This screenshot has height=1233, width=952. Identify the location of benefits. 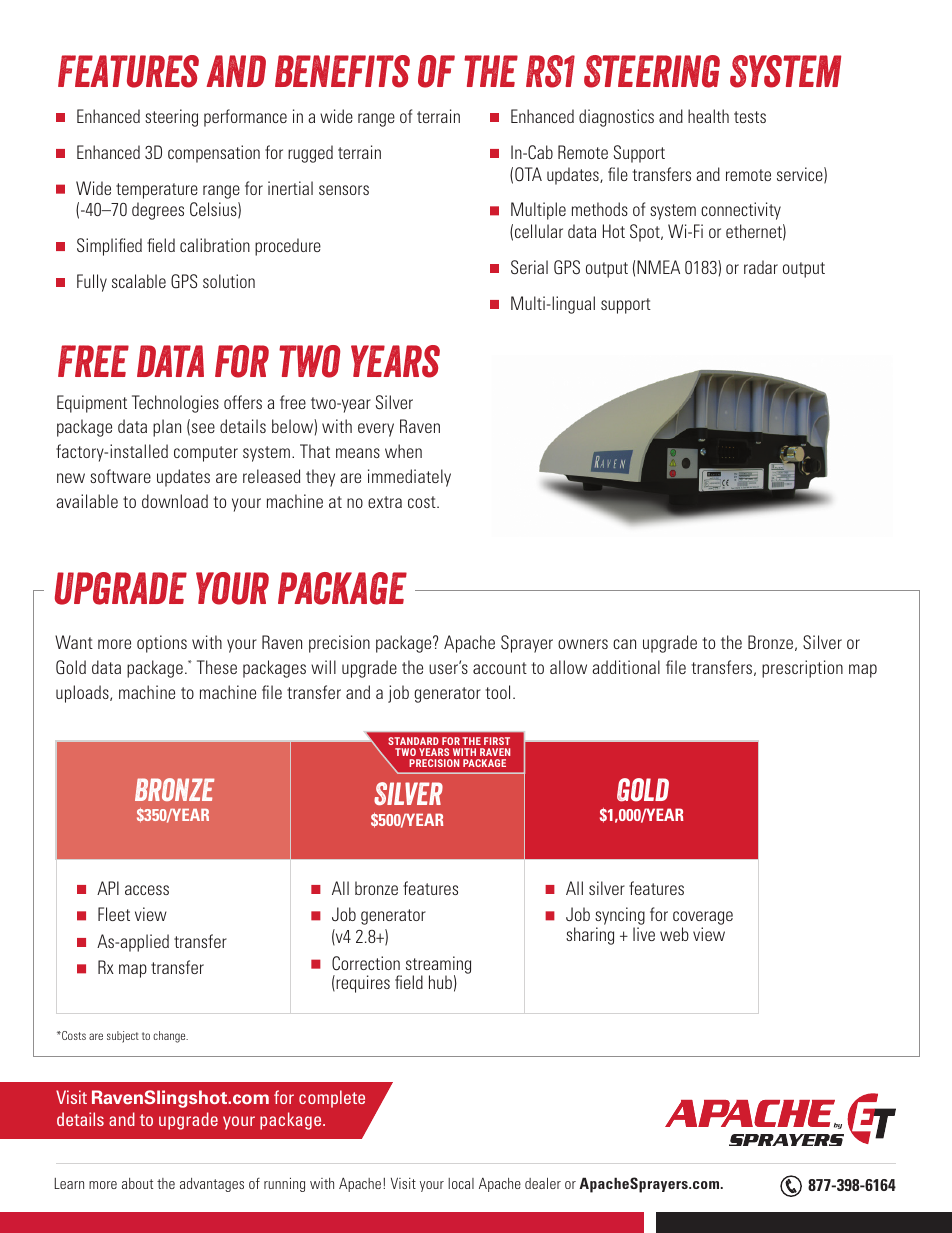
(342, 71).
